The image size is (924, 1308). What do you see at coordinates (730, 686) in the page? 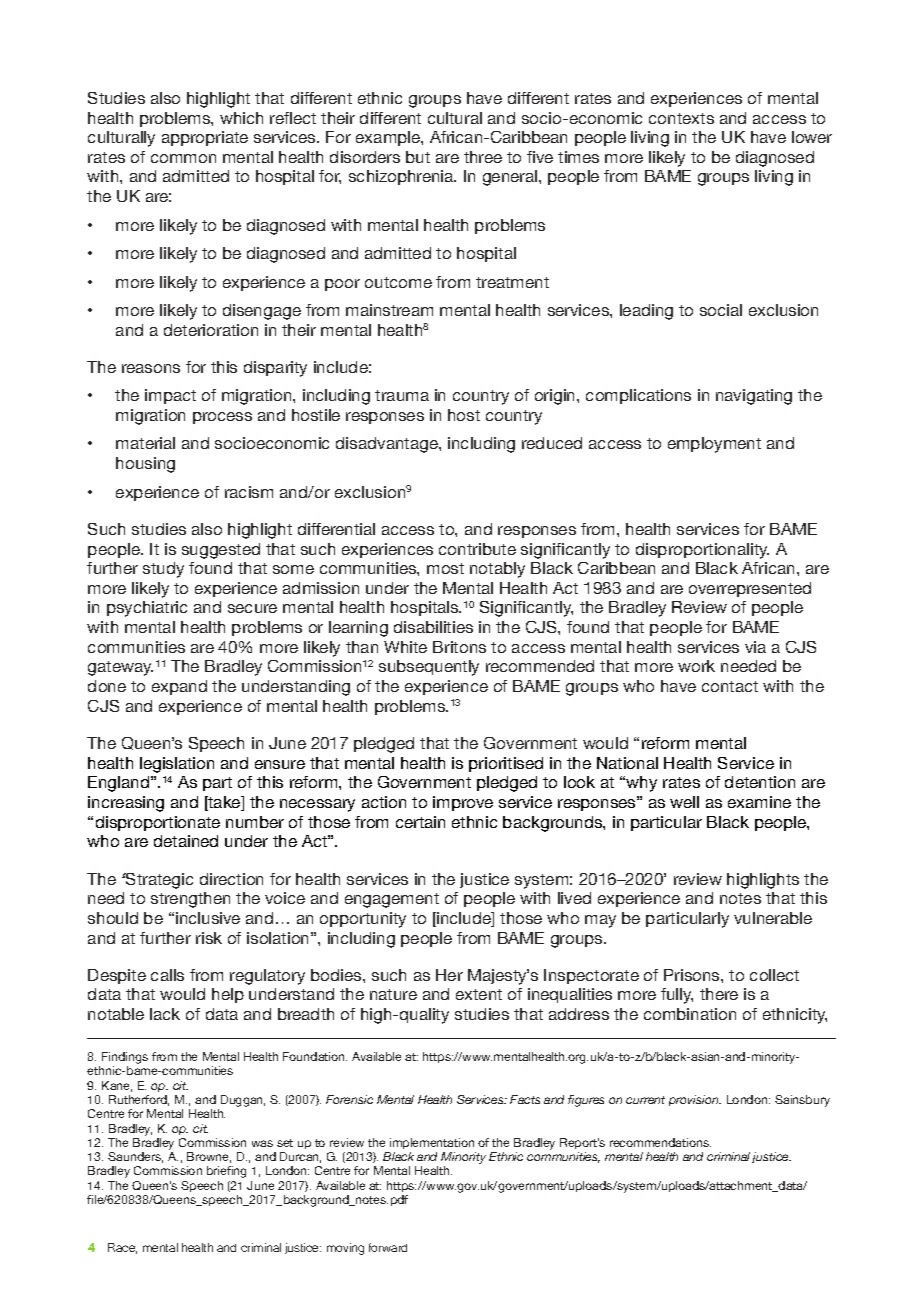
I see `contact` at bounding box center [730, 686].
